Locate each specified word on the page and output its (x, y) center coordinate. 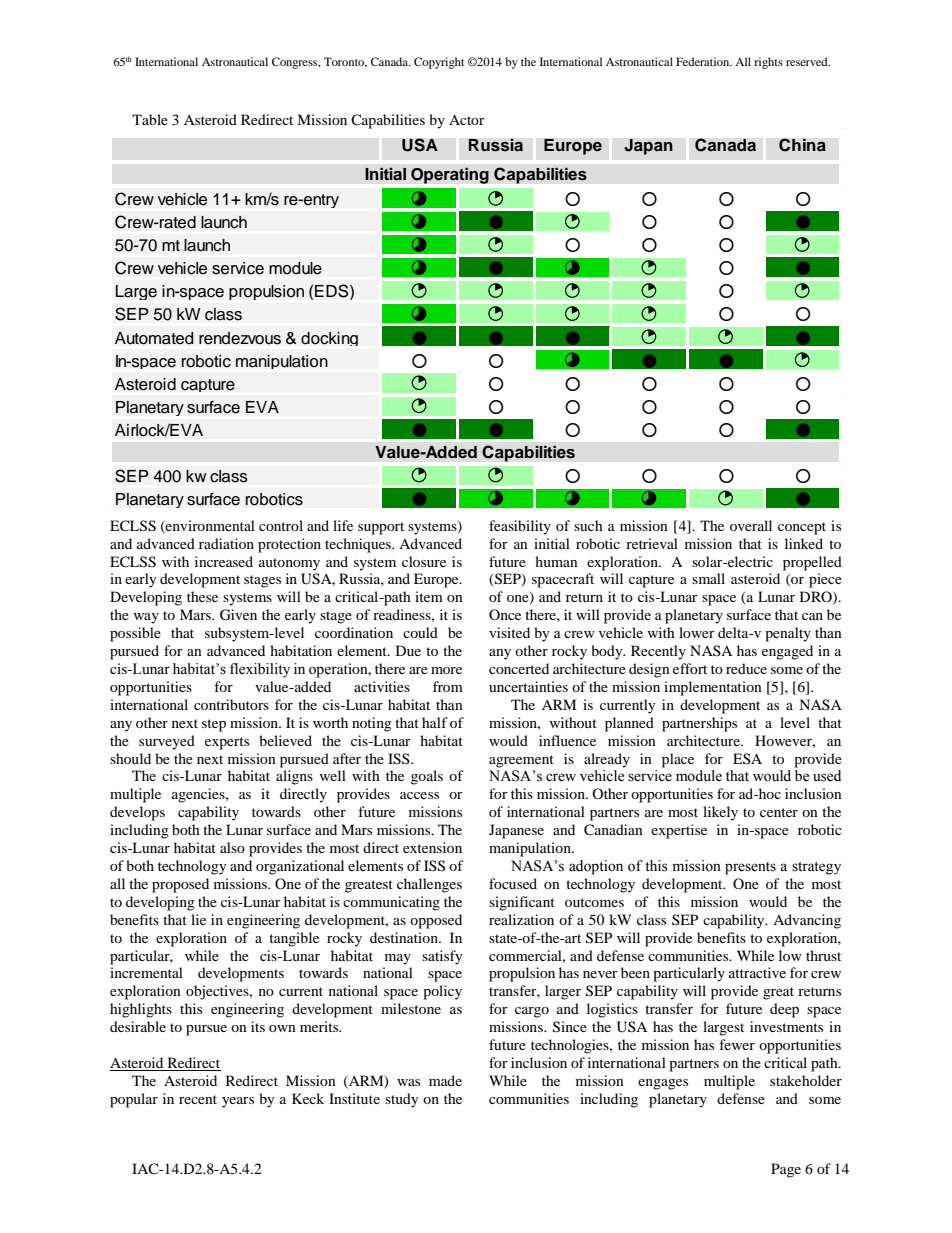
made (445, 1080)
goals (427, 777)
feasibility (520, 527)
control (281, 525)
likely (720, 813)
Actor (467, 119)
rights (768, 63)
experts (227, 743)
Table (150, 119)
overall (751, 525)
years (238, 1102)
